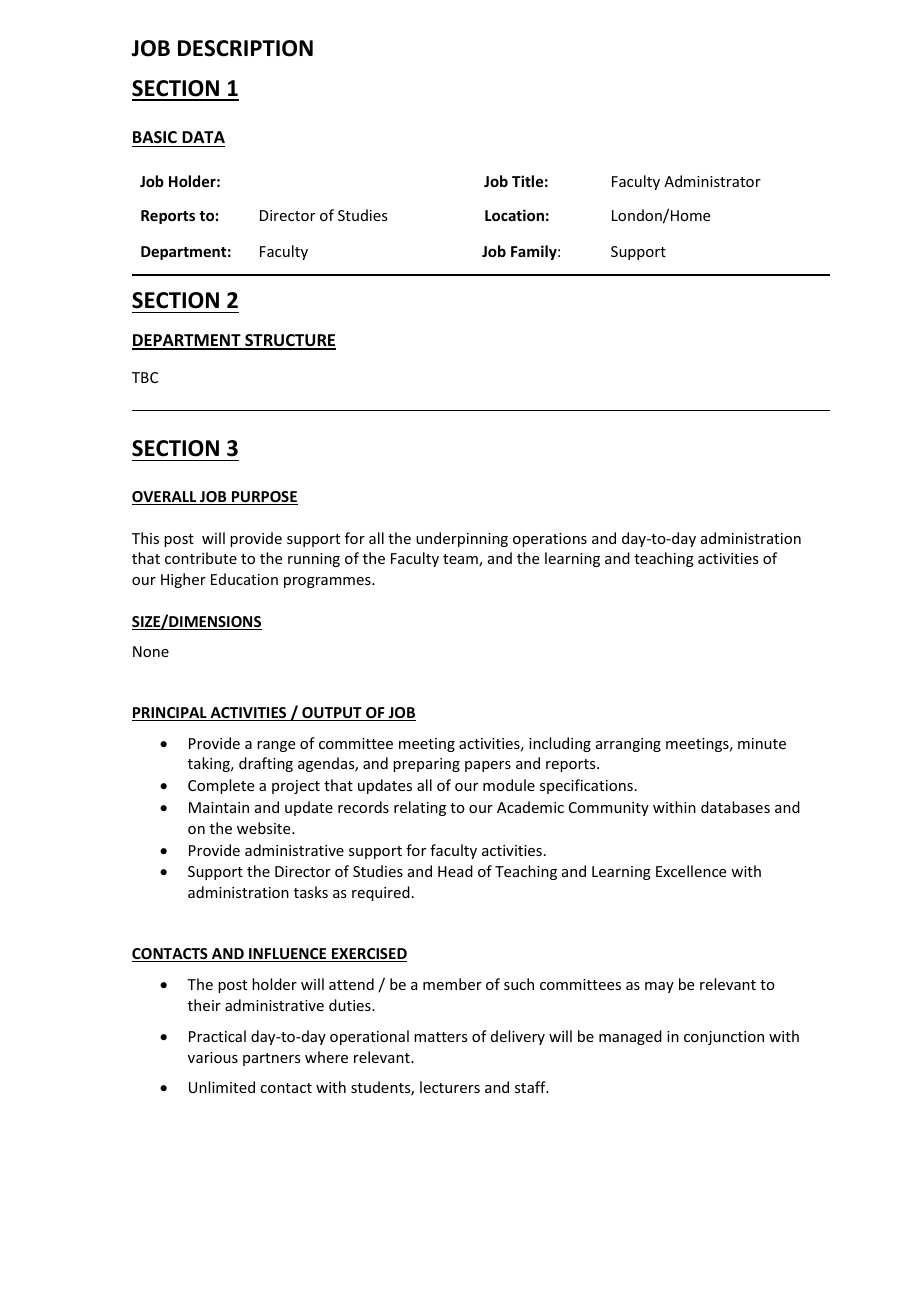 The width and height of the screenshot is (924, 1307). I want to click on contribute, so click(201, 558).
